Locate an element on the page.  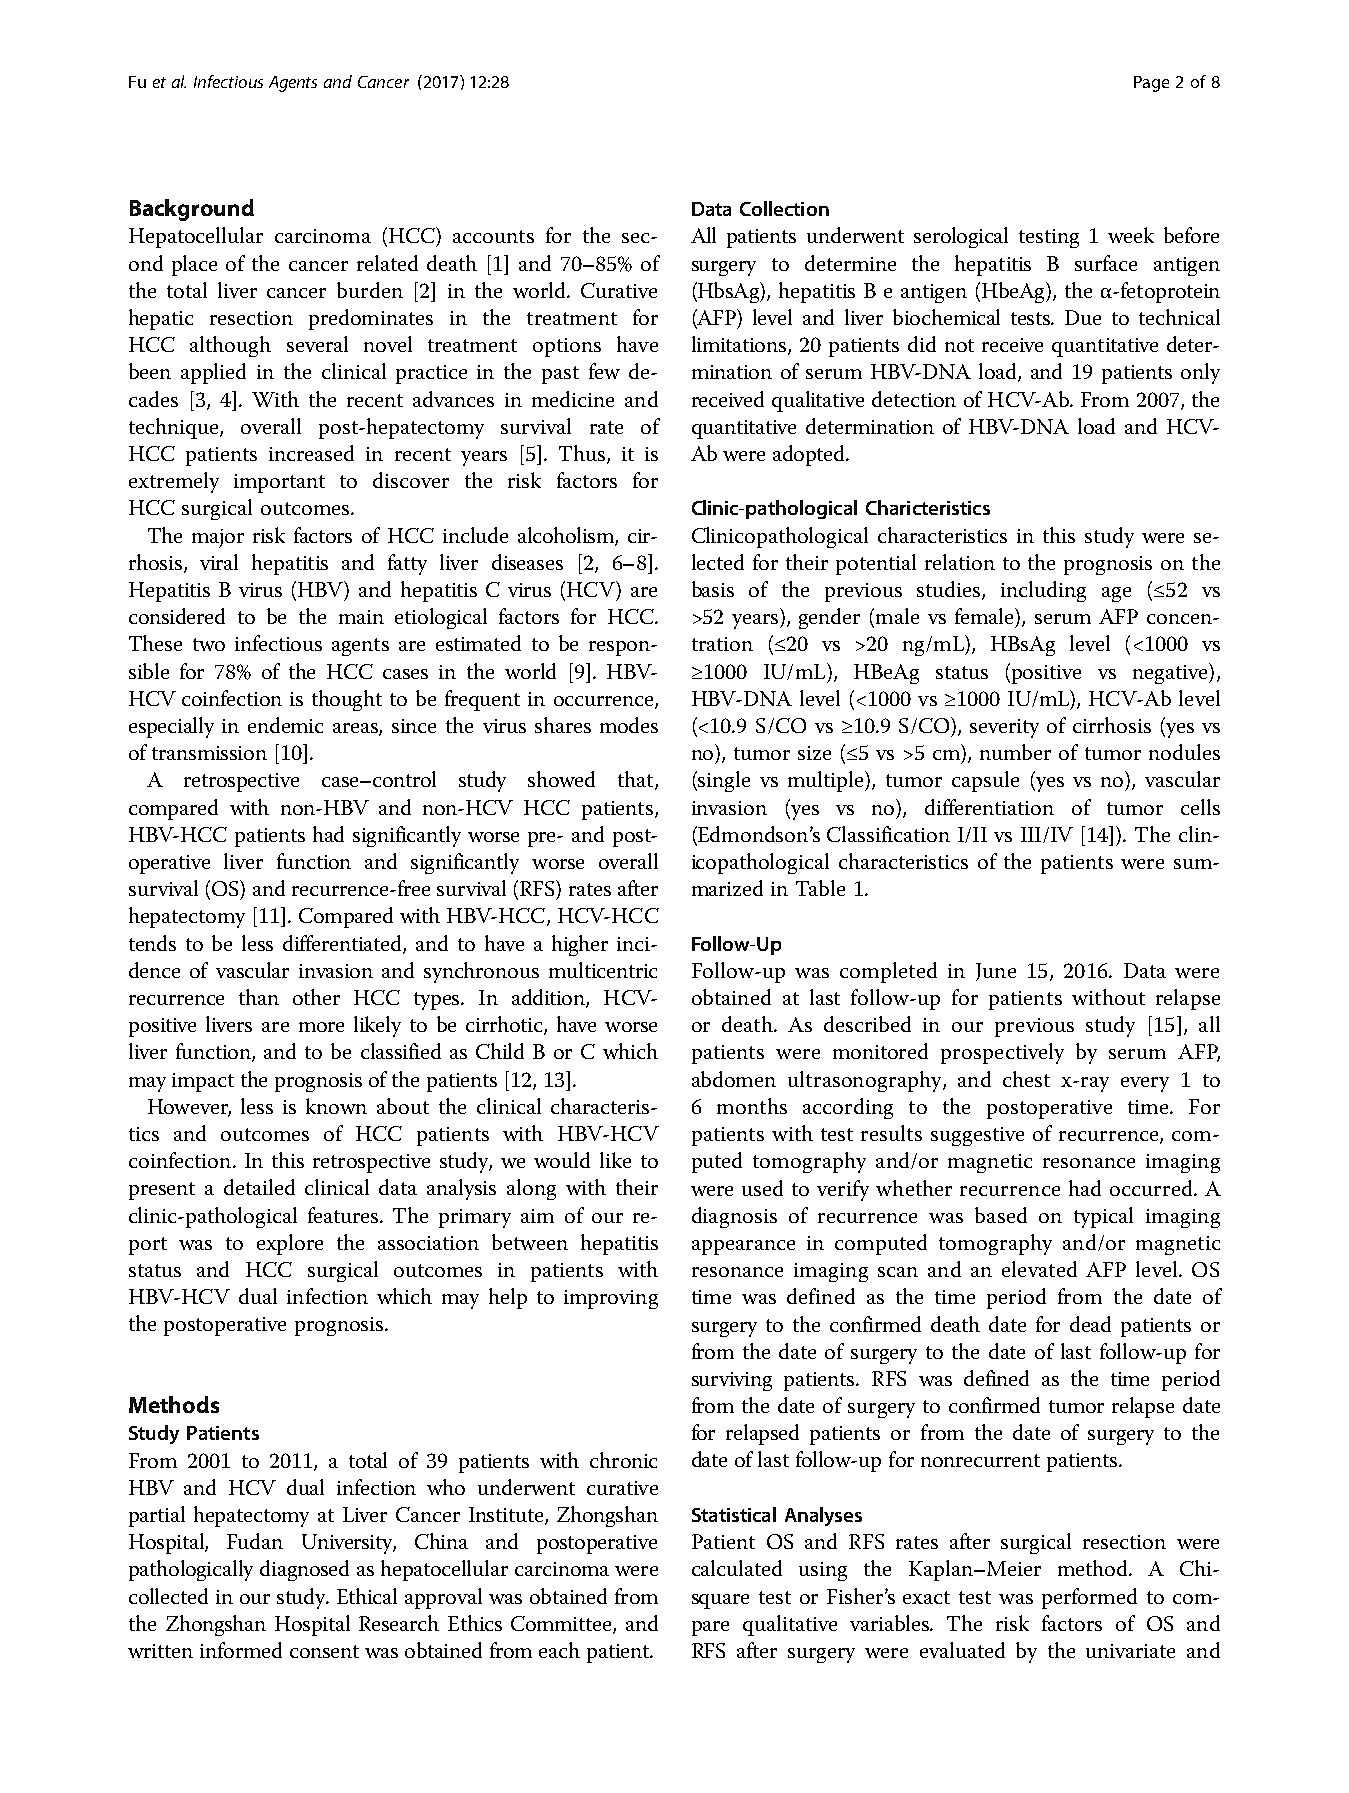
Collection is located at coordinates (784, 208).
